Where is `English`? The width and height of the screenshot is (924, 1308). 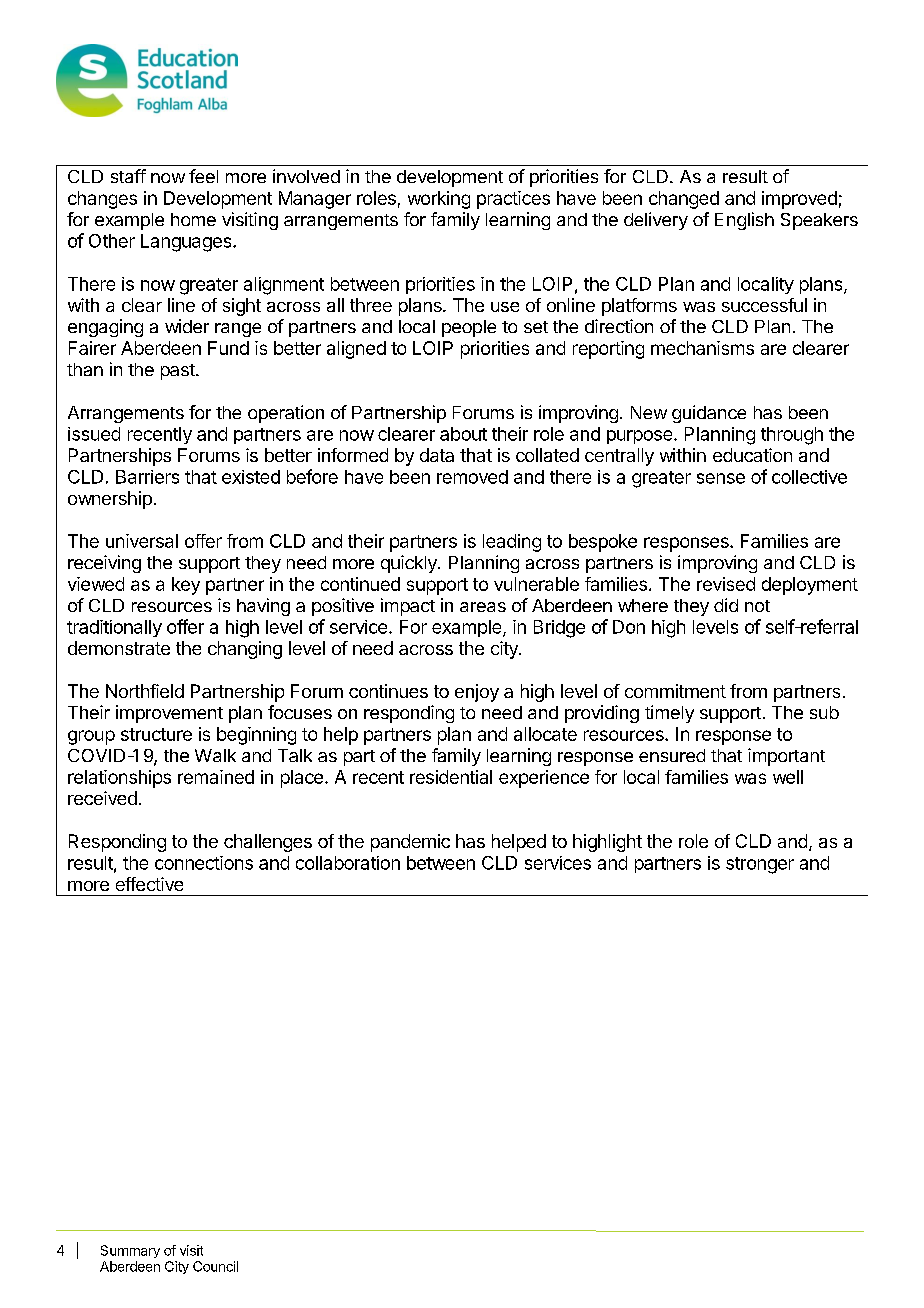
English is located at coordinates (744, 221).
